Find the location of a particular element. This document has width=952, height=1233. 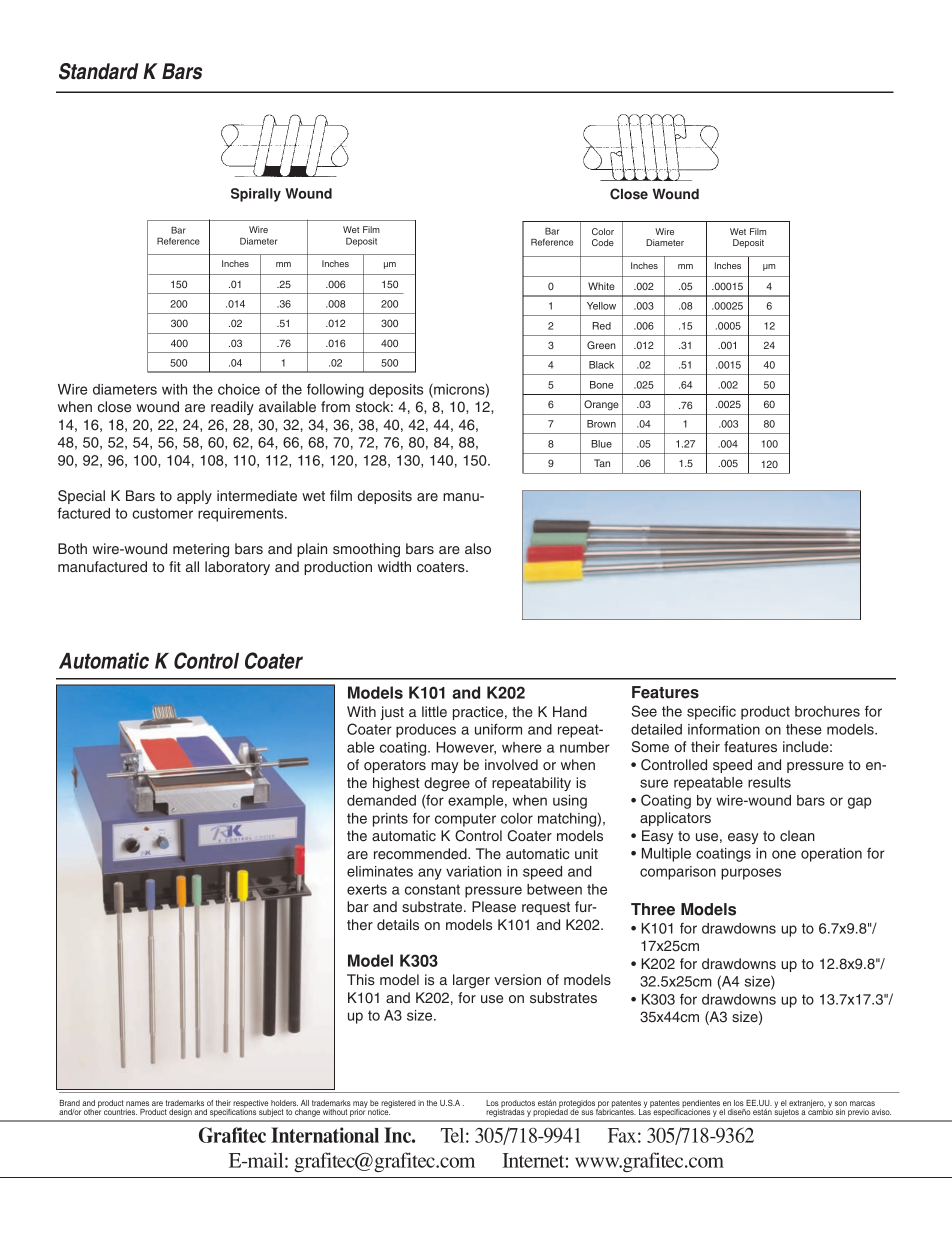

White is located at coordinates (601, 286).
